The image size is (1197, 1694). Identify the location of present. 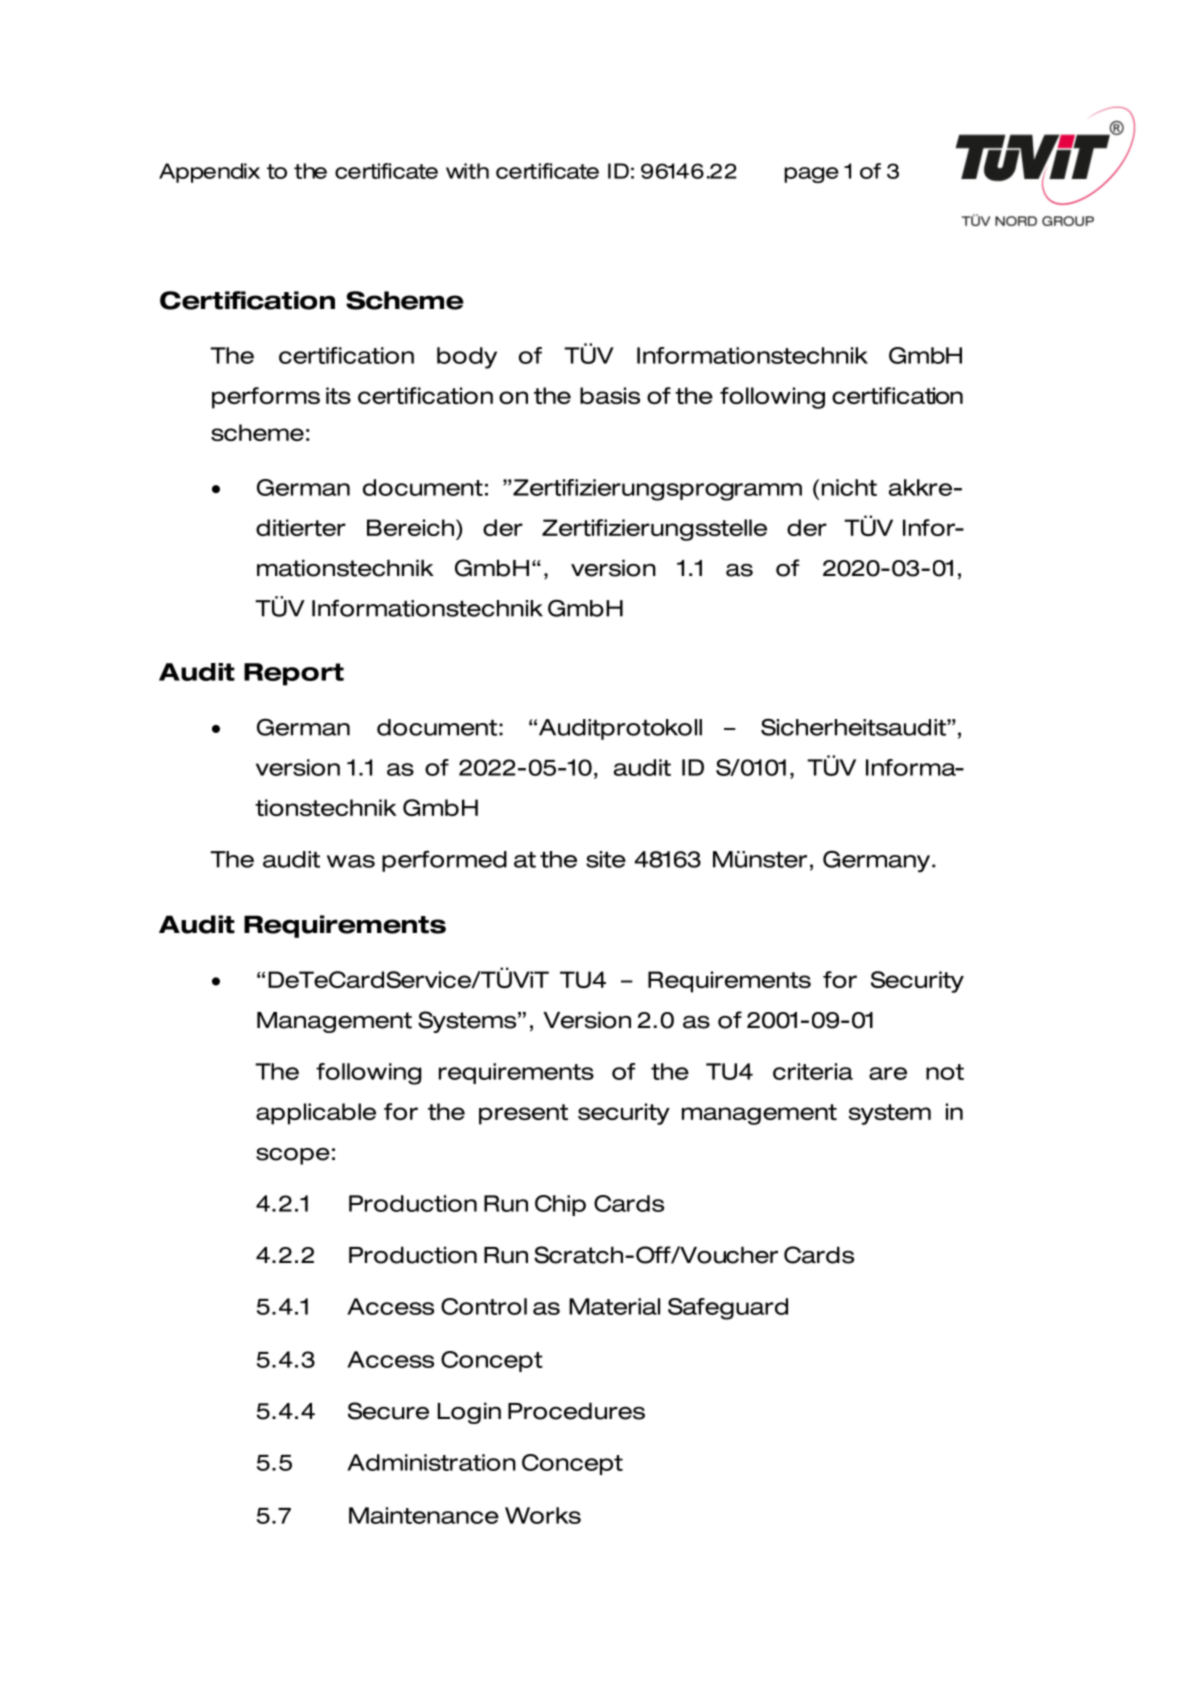
(523, 1114).
